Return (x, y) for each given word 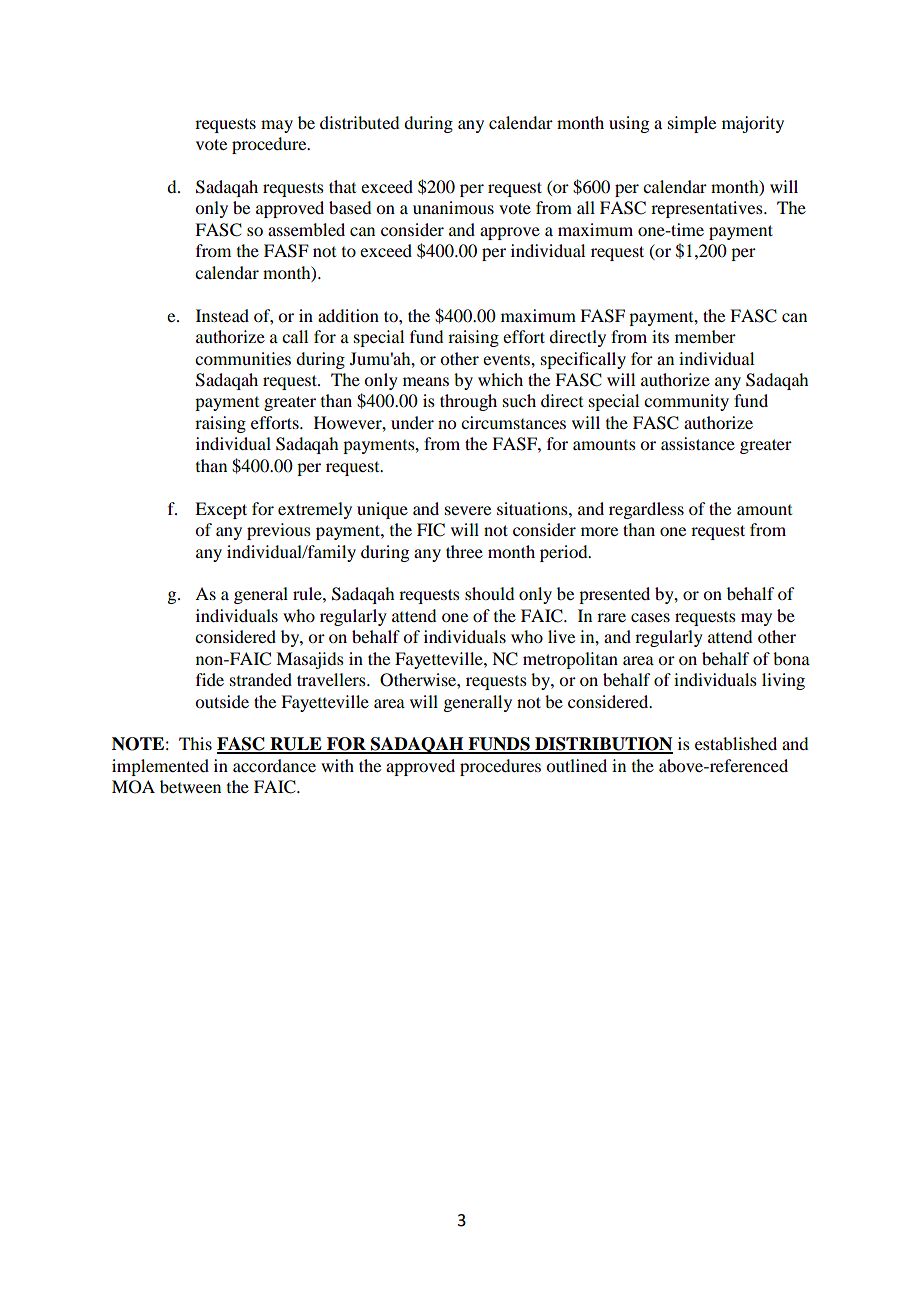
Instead (222, 315)
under (412, 422)
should (489, 593)
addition (348, 315)
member (705, 336)
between (190, 786)
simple (692, 124)
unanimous (453, 207)
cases (650, 617)
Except (221, 510)
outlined (576, 765)
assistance (698, 443)
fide (210, 679)
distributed (359, 122)
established (736, 743)
